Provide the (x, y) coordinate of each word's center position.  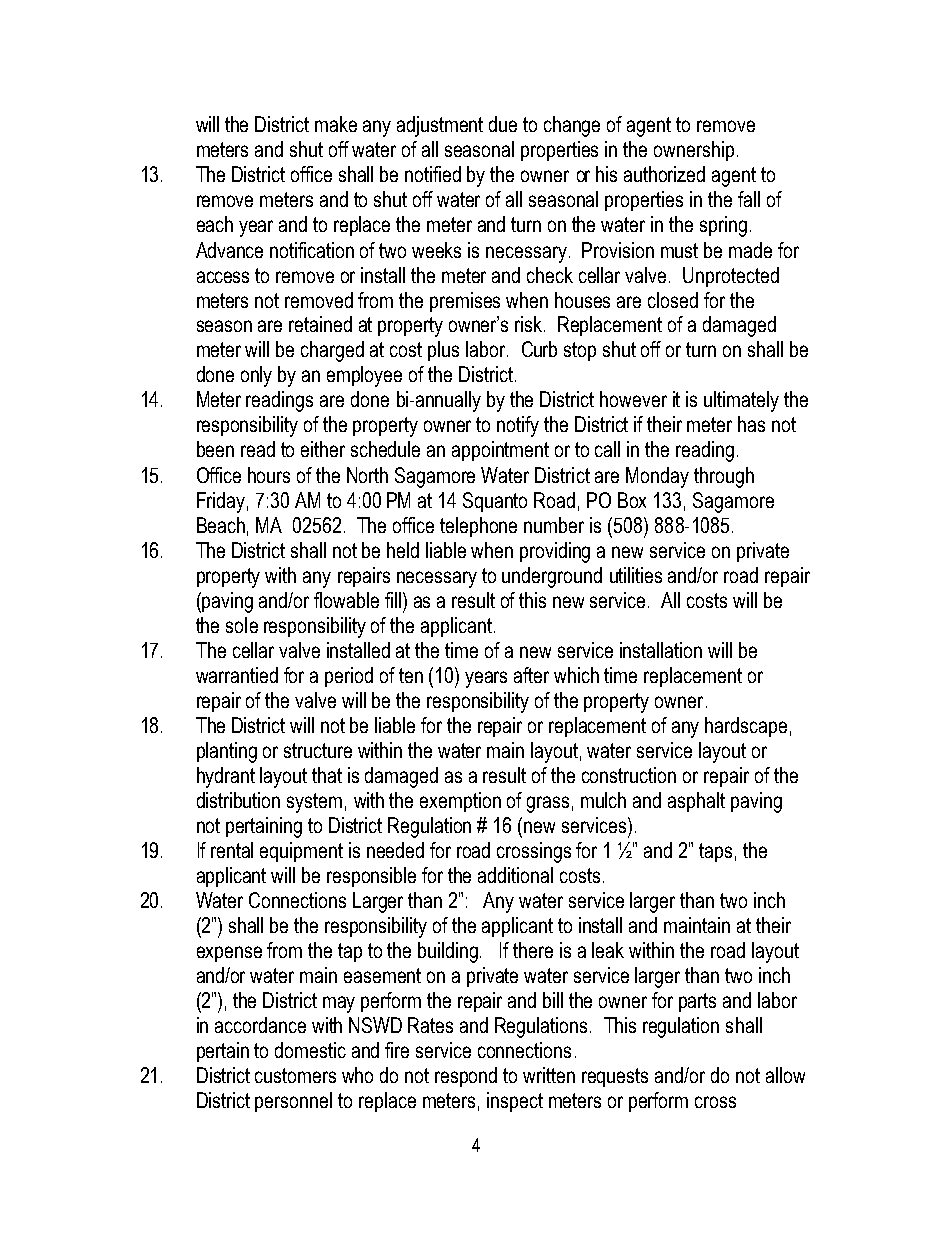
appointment (500, 451)
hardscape (746, 727)
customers (295, 1075)
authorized (664, 174)
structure (318, 750)
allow (785, 1075)
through (724, 477)
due (503, 124)
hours (269, 475)
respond (466, 1077)
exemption (460, 802)
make (336, 124)
